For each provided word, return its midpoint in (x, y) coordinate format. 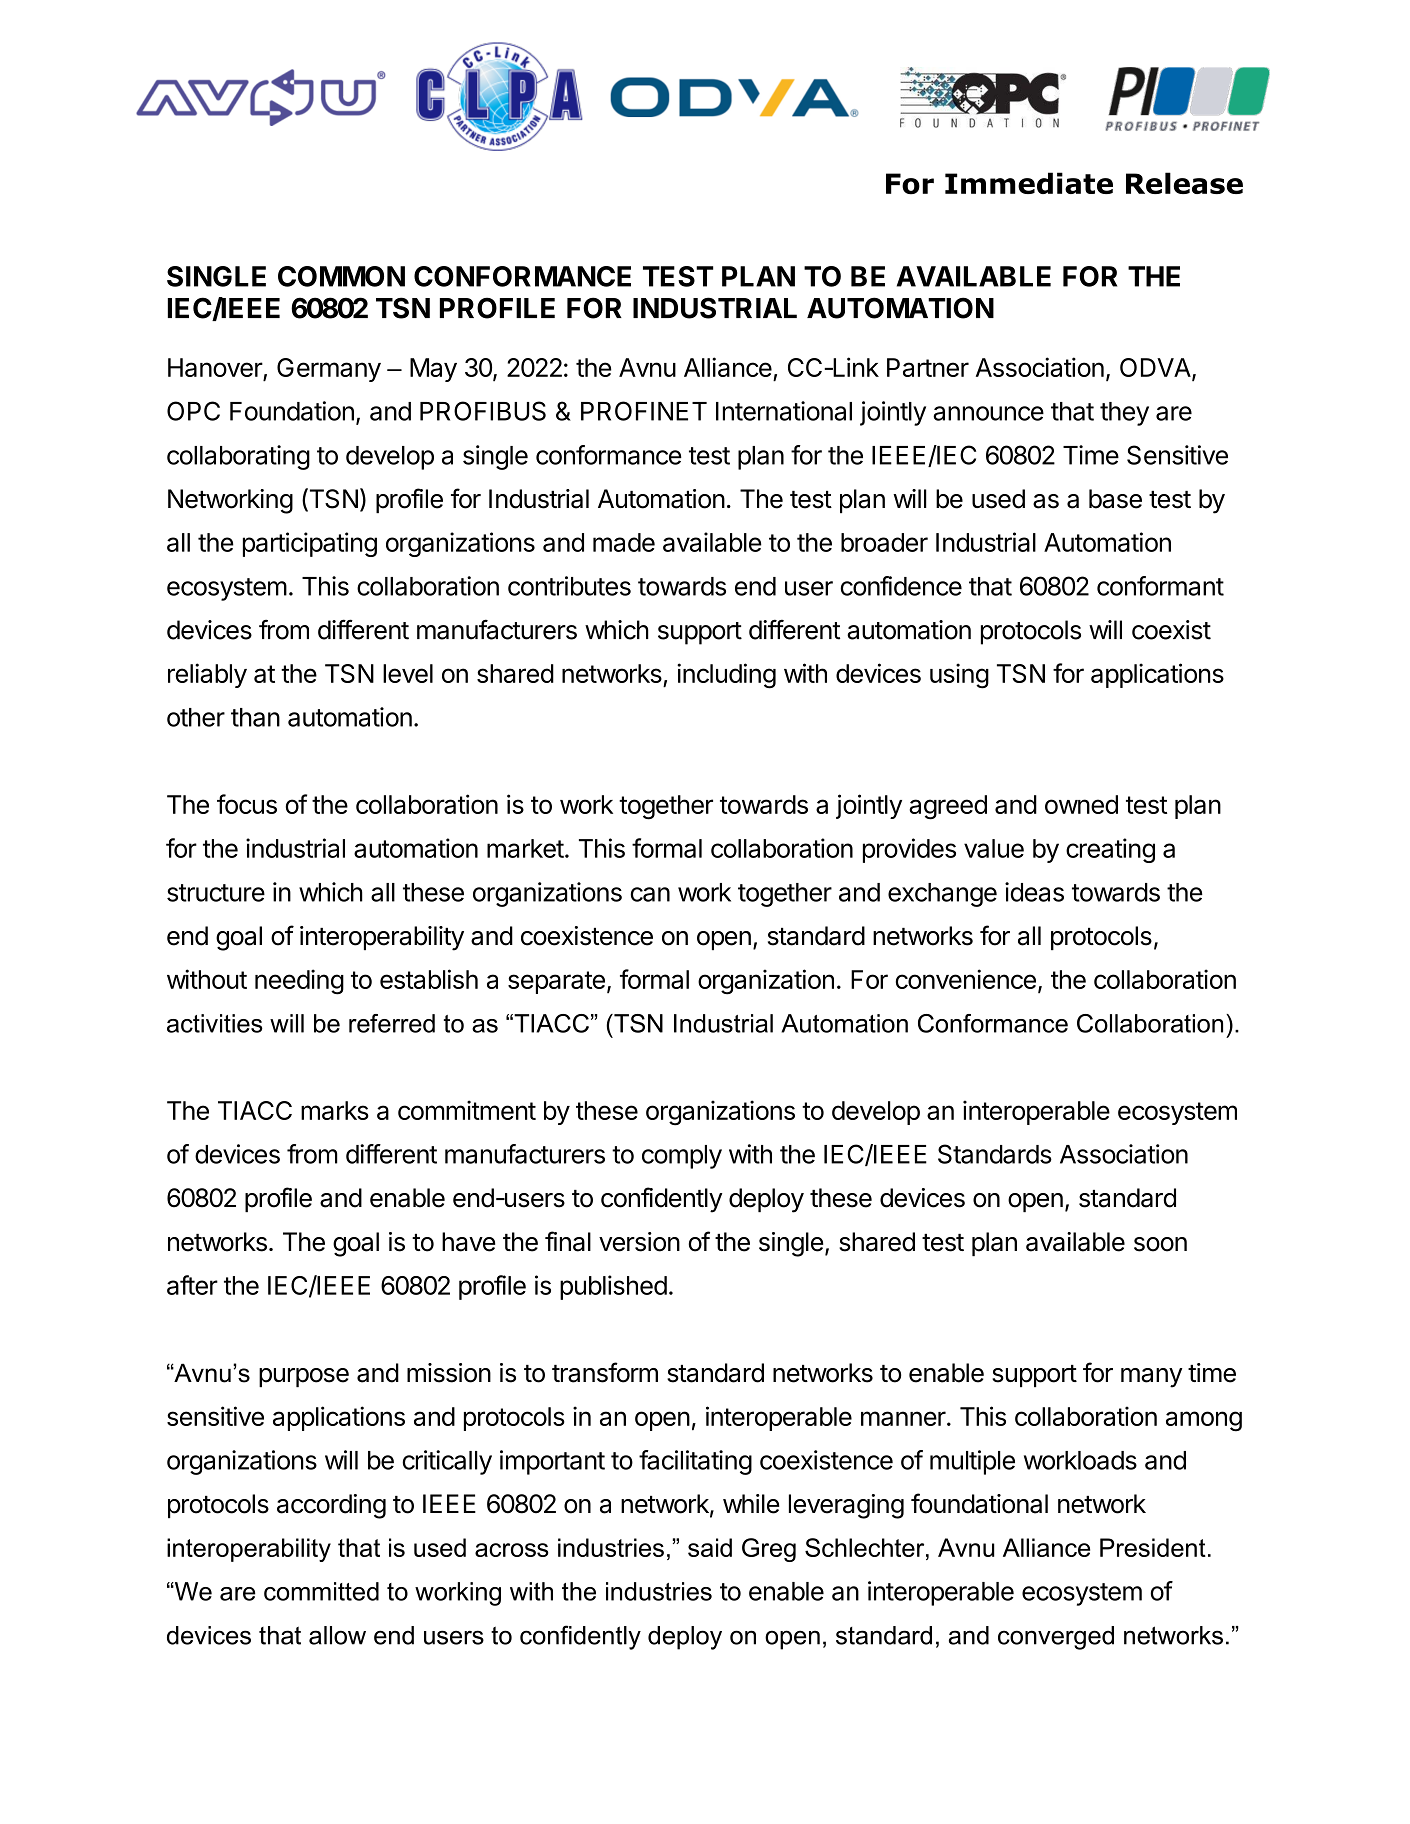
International (784, 411)
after (192, 1285)
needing (299, 982)
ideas (1034, 892)
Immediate (1029, 183)
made (624, 542)
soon (1160, 1244)
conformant (1160, 586)
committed (321, 1591)
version (639, 1242)
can (650, 894)
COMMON (341, 276)
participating (310, 544)
